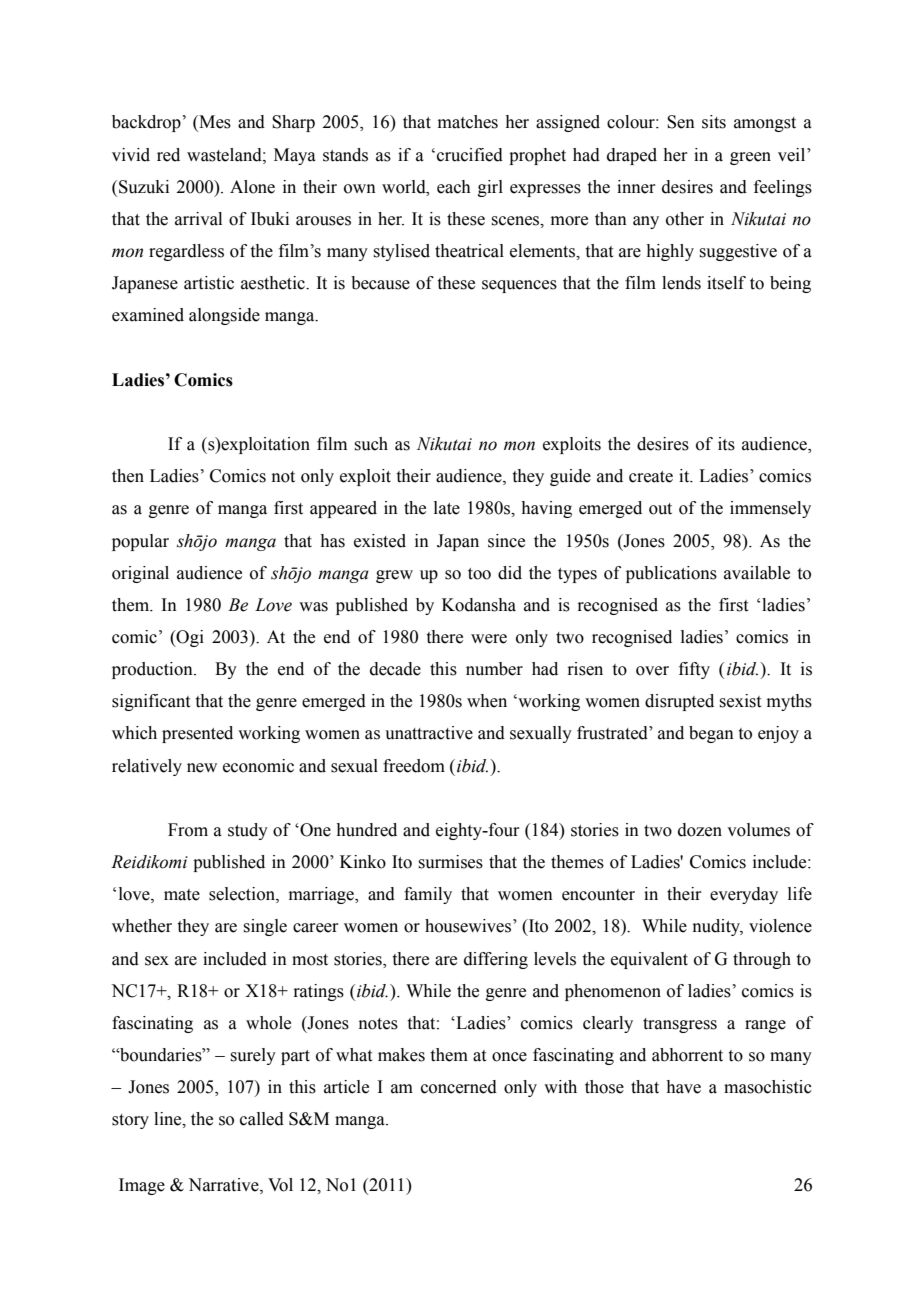 The image size is (924, 1308). Describe the element at coordinates (128, 476) in the screenshot. I see `then` at that location.
